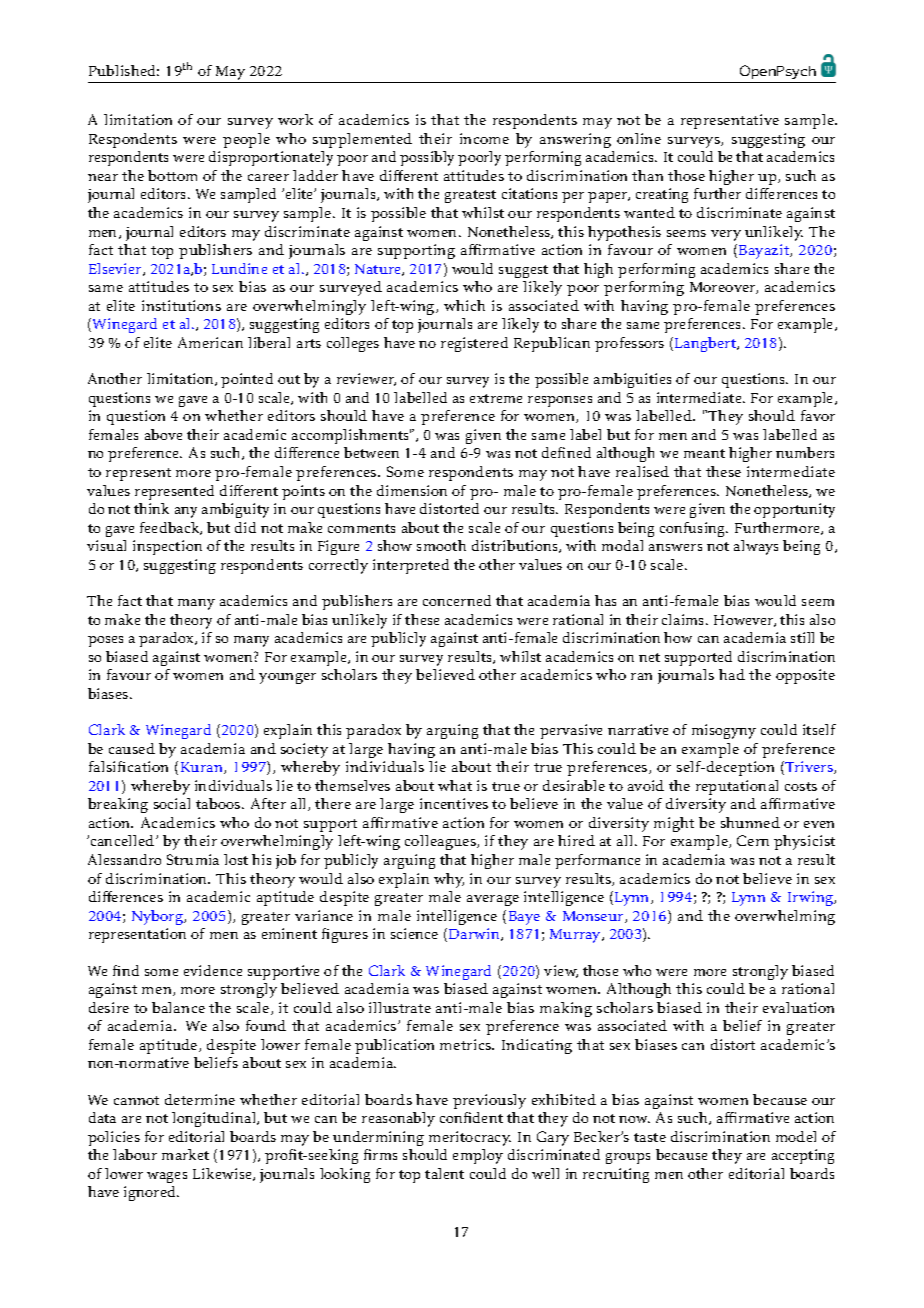  What do you see at coordinates (411, 566) in the document?
I see `interpreted` at bounding box center [411, 566].
